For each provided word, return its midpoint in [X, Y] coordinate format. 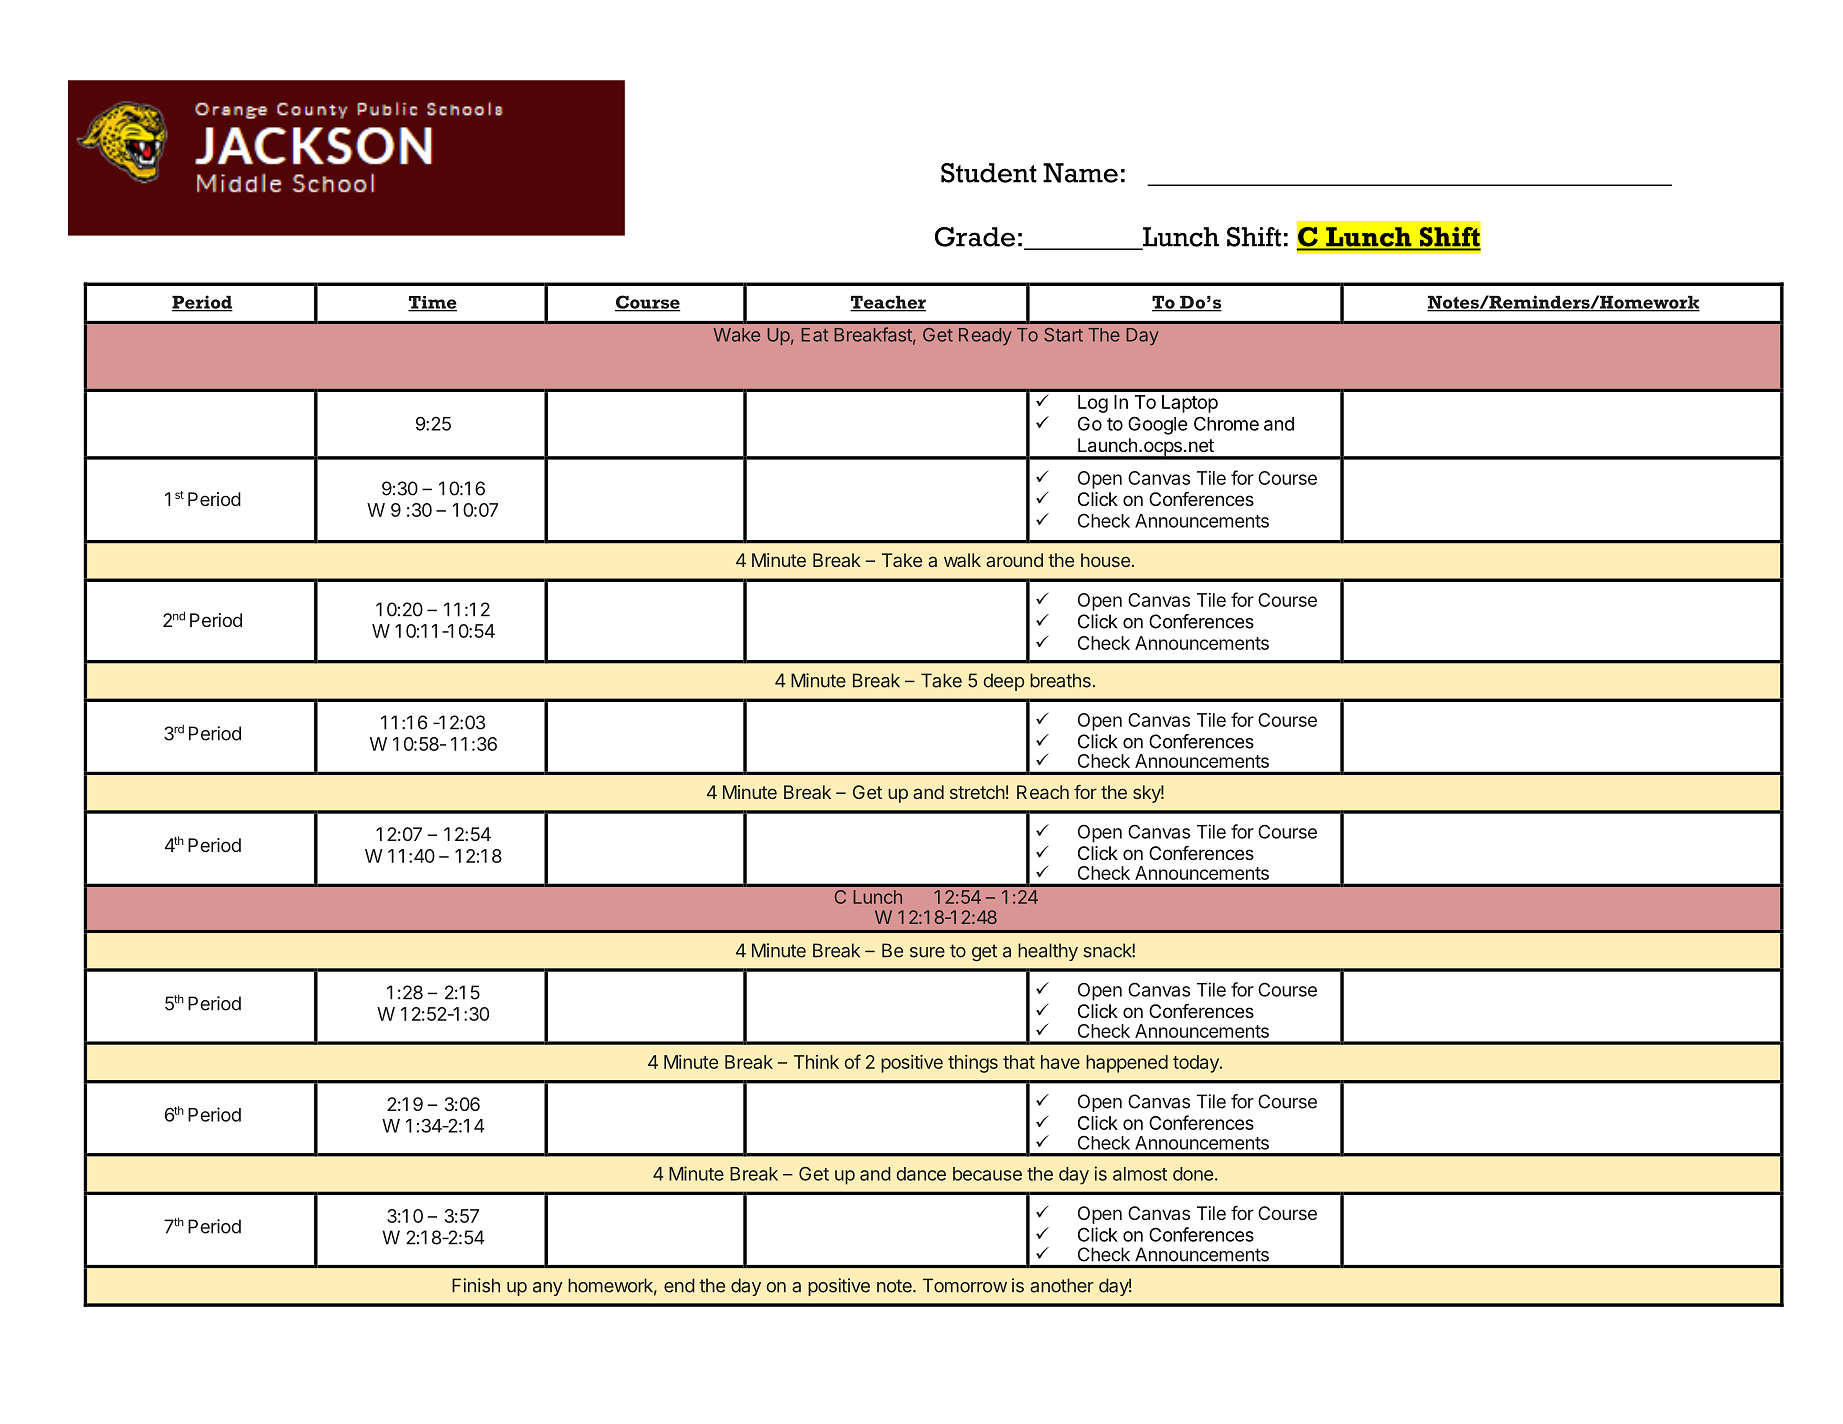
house [1105, 560]
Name [1080, 173]
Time [432, 303]
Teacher [888, 303]
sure [927, 952]
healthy [1048, 952]
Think [816, 1062]
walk [962, 560]
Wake [736, 335]
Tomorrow [965, 1285]
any [548, 1289]
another [1062, 1285]
